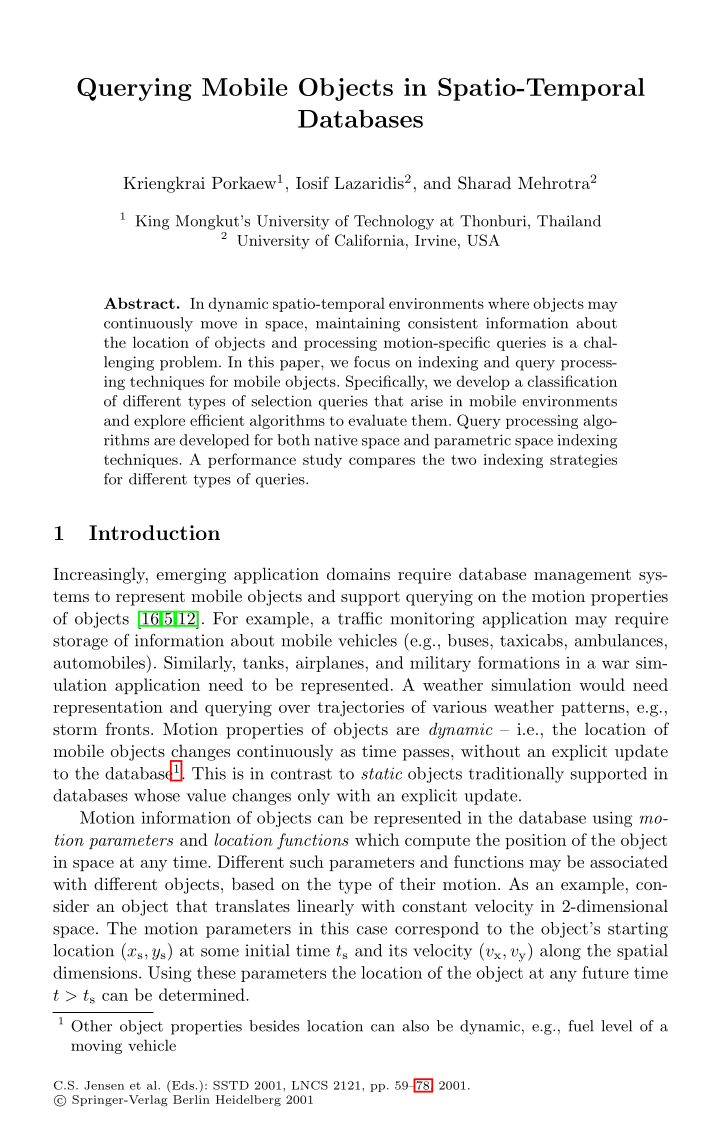  What do you see at coordinates (152, 222) in the document?
I see `King` at bounding box center [152, 222].
